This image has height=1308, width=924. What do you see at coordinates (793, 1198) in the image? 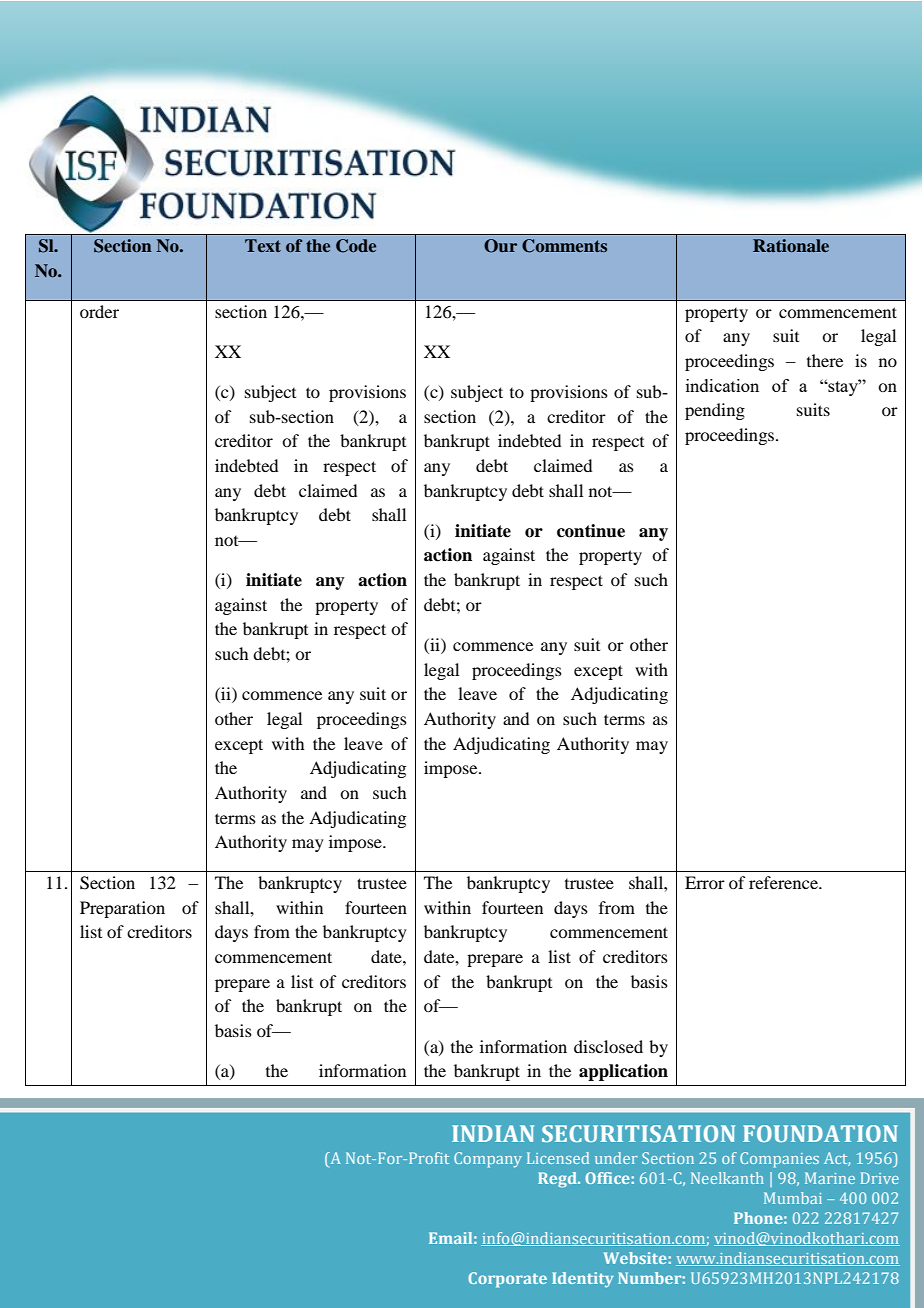
I see `Mumbai` at bounding box center [793, 1198].
